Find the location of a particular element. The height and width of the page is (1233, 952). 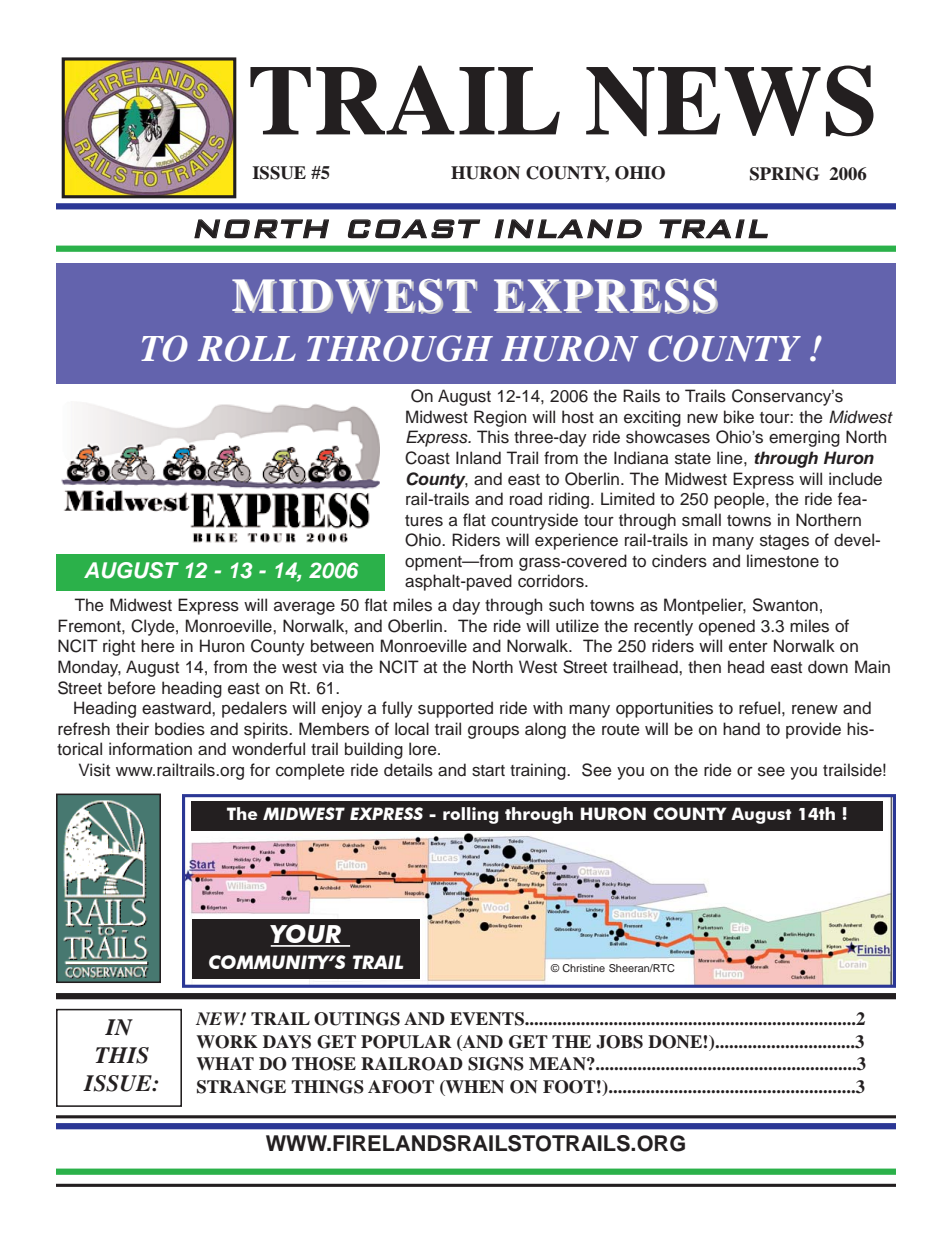

here is located at coordinates (158, 646).
